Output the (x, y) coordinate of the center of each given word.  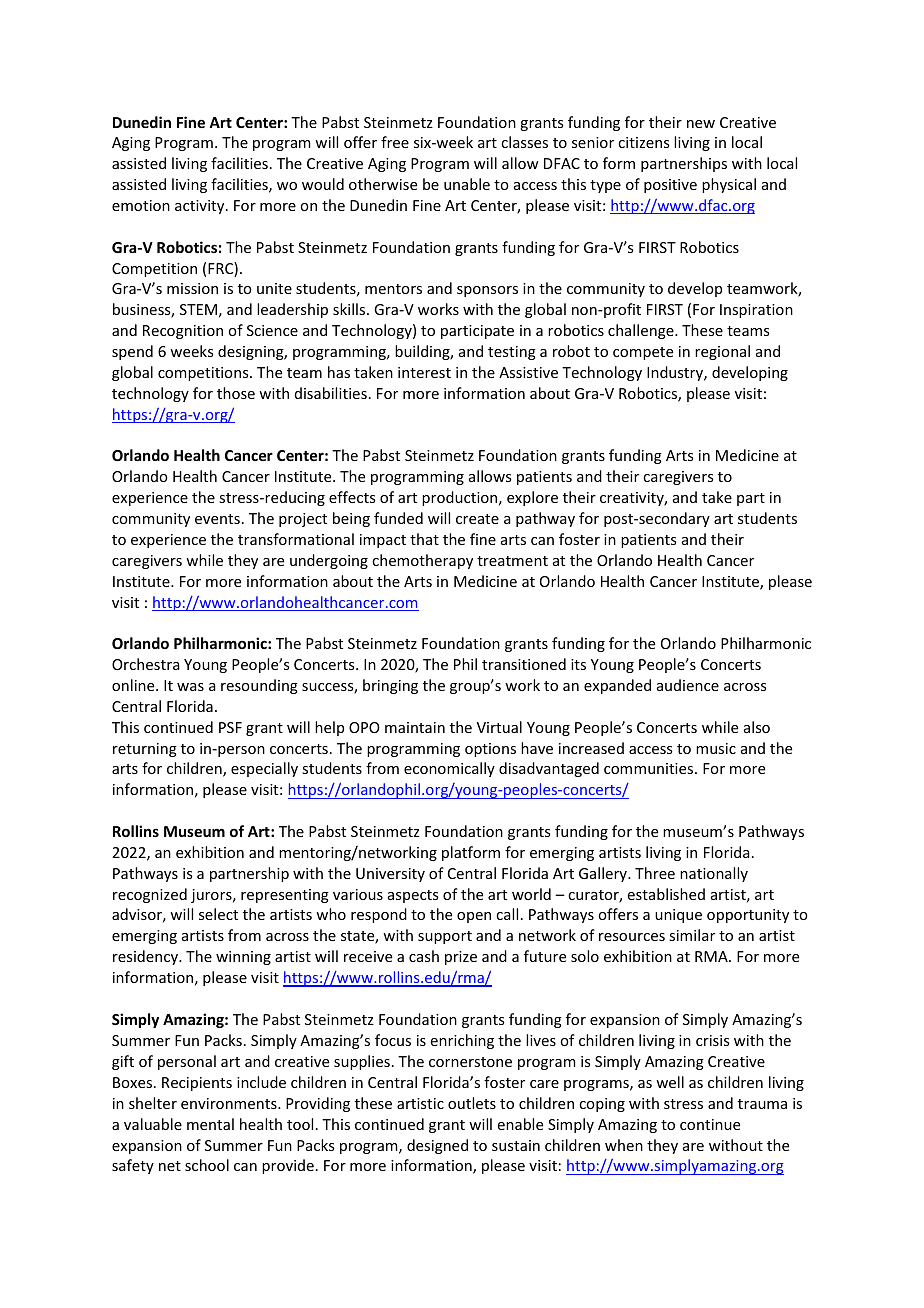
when (624, 1145)
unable (467, 184)
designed (437, 1146)
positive (670, 186)
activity (201, 207)
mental (210, 1124)
